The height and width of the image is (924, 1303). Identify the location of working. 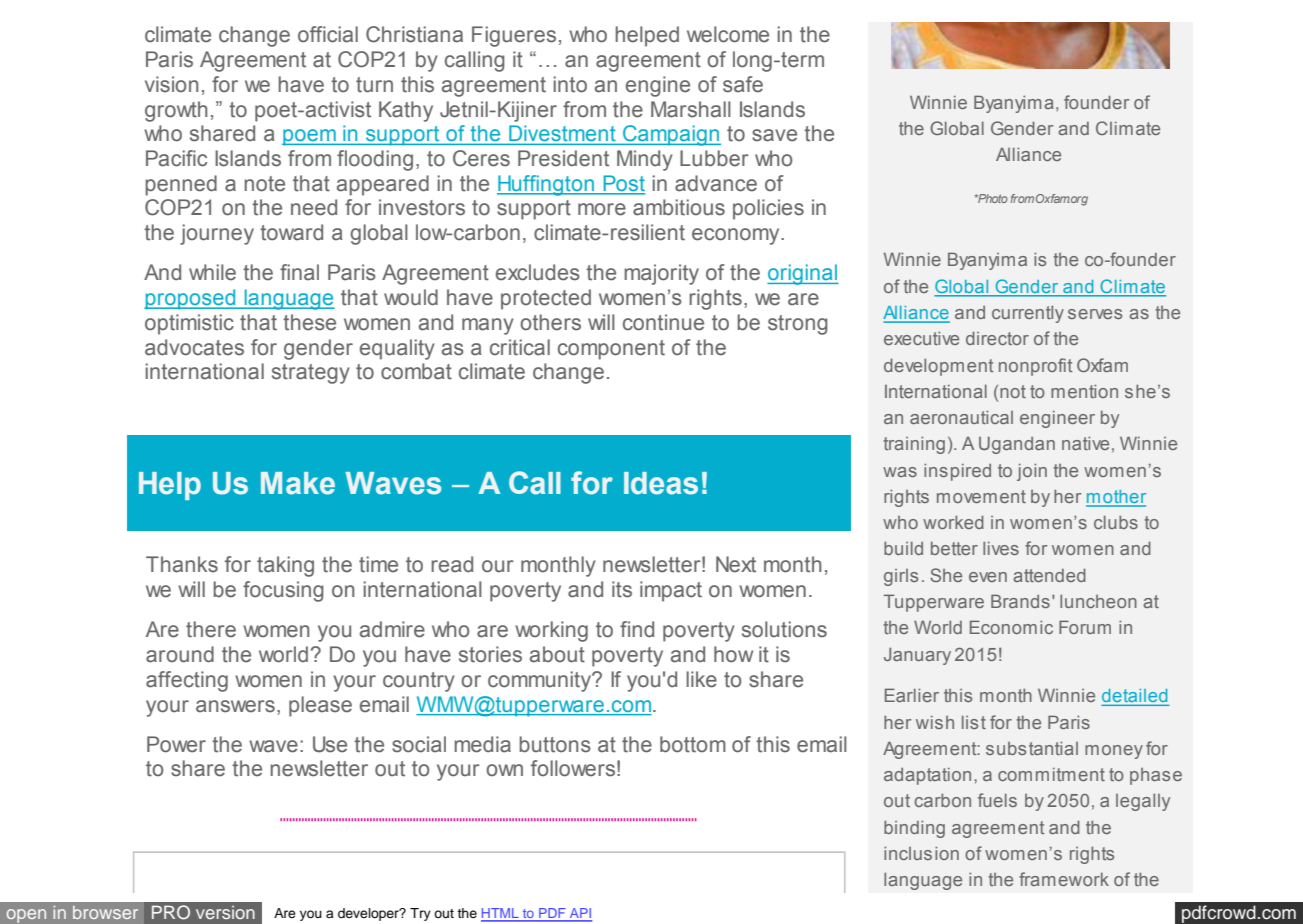
(551, 631).
